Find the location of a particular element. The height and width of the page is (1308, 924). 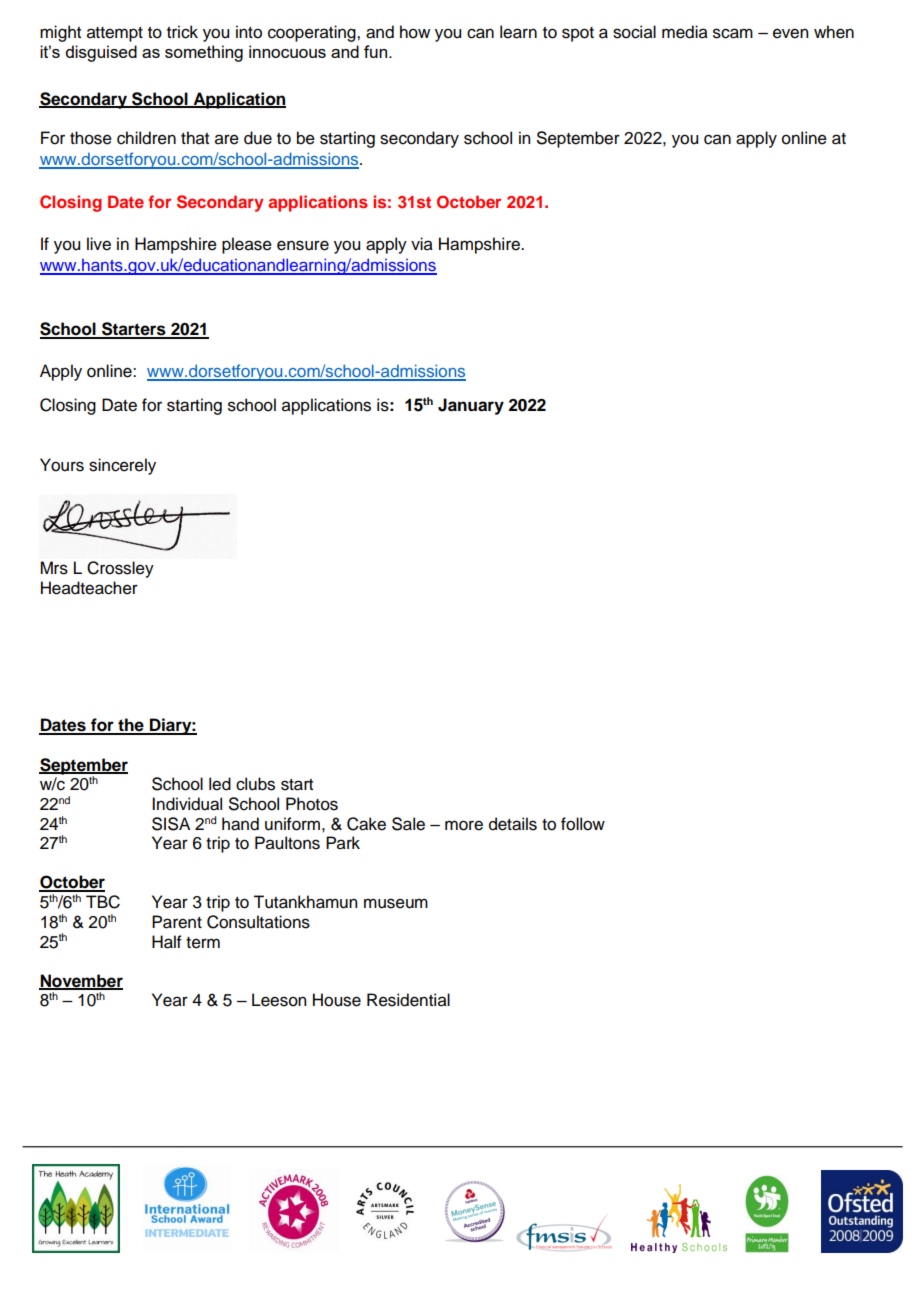

Residential is located at coordinates (408, 1000).
